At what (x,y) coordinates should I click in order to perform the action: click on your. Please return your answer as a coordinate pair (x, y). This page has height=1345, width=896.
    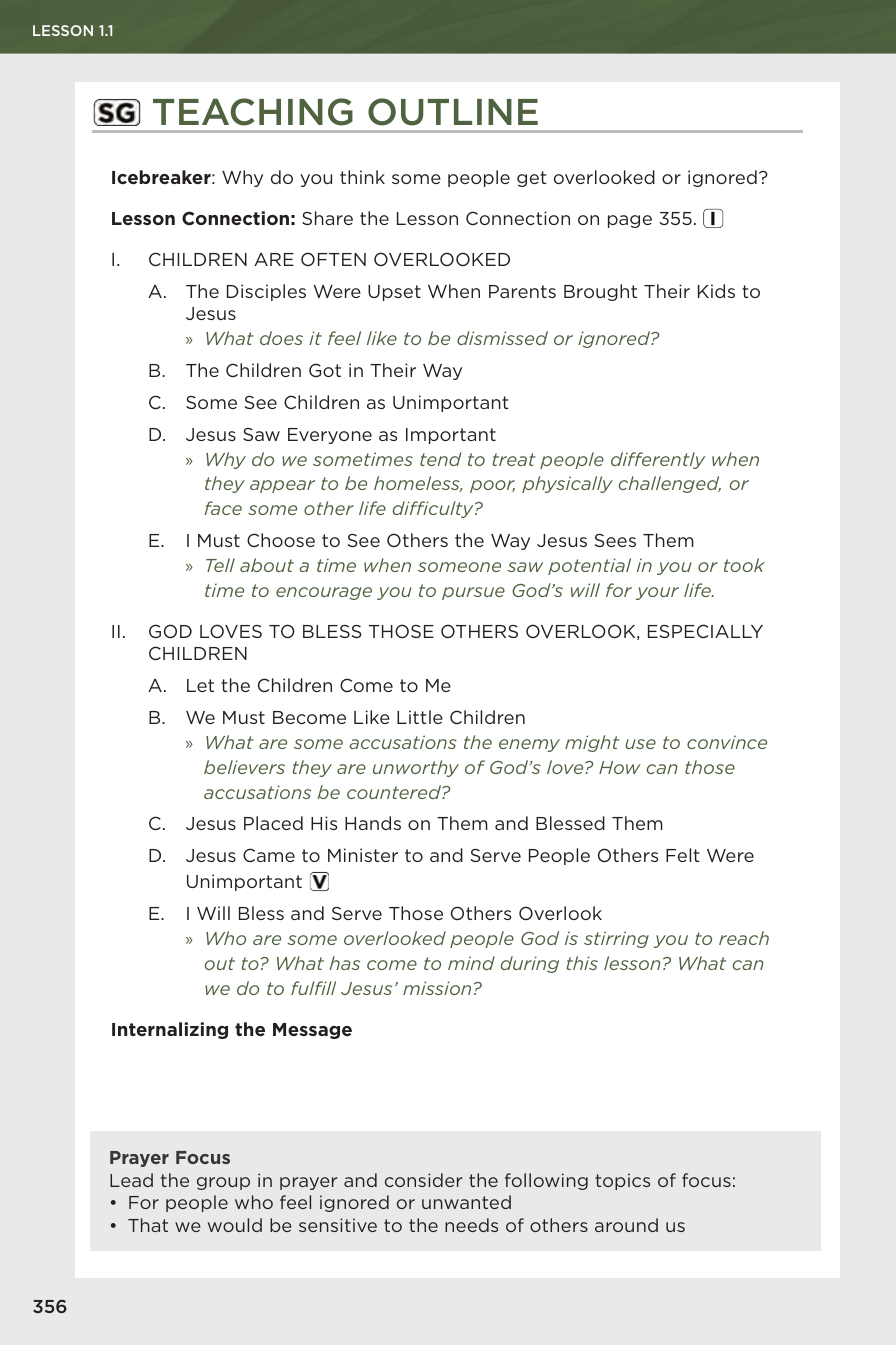
    Looking at the image, I should click on (657, 593).
